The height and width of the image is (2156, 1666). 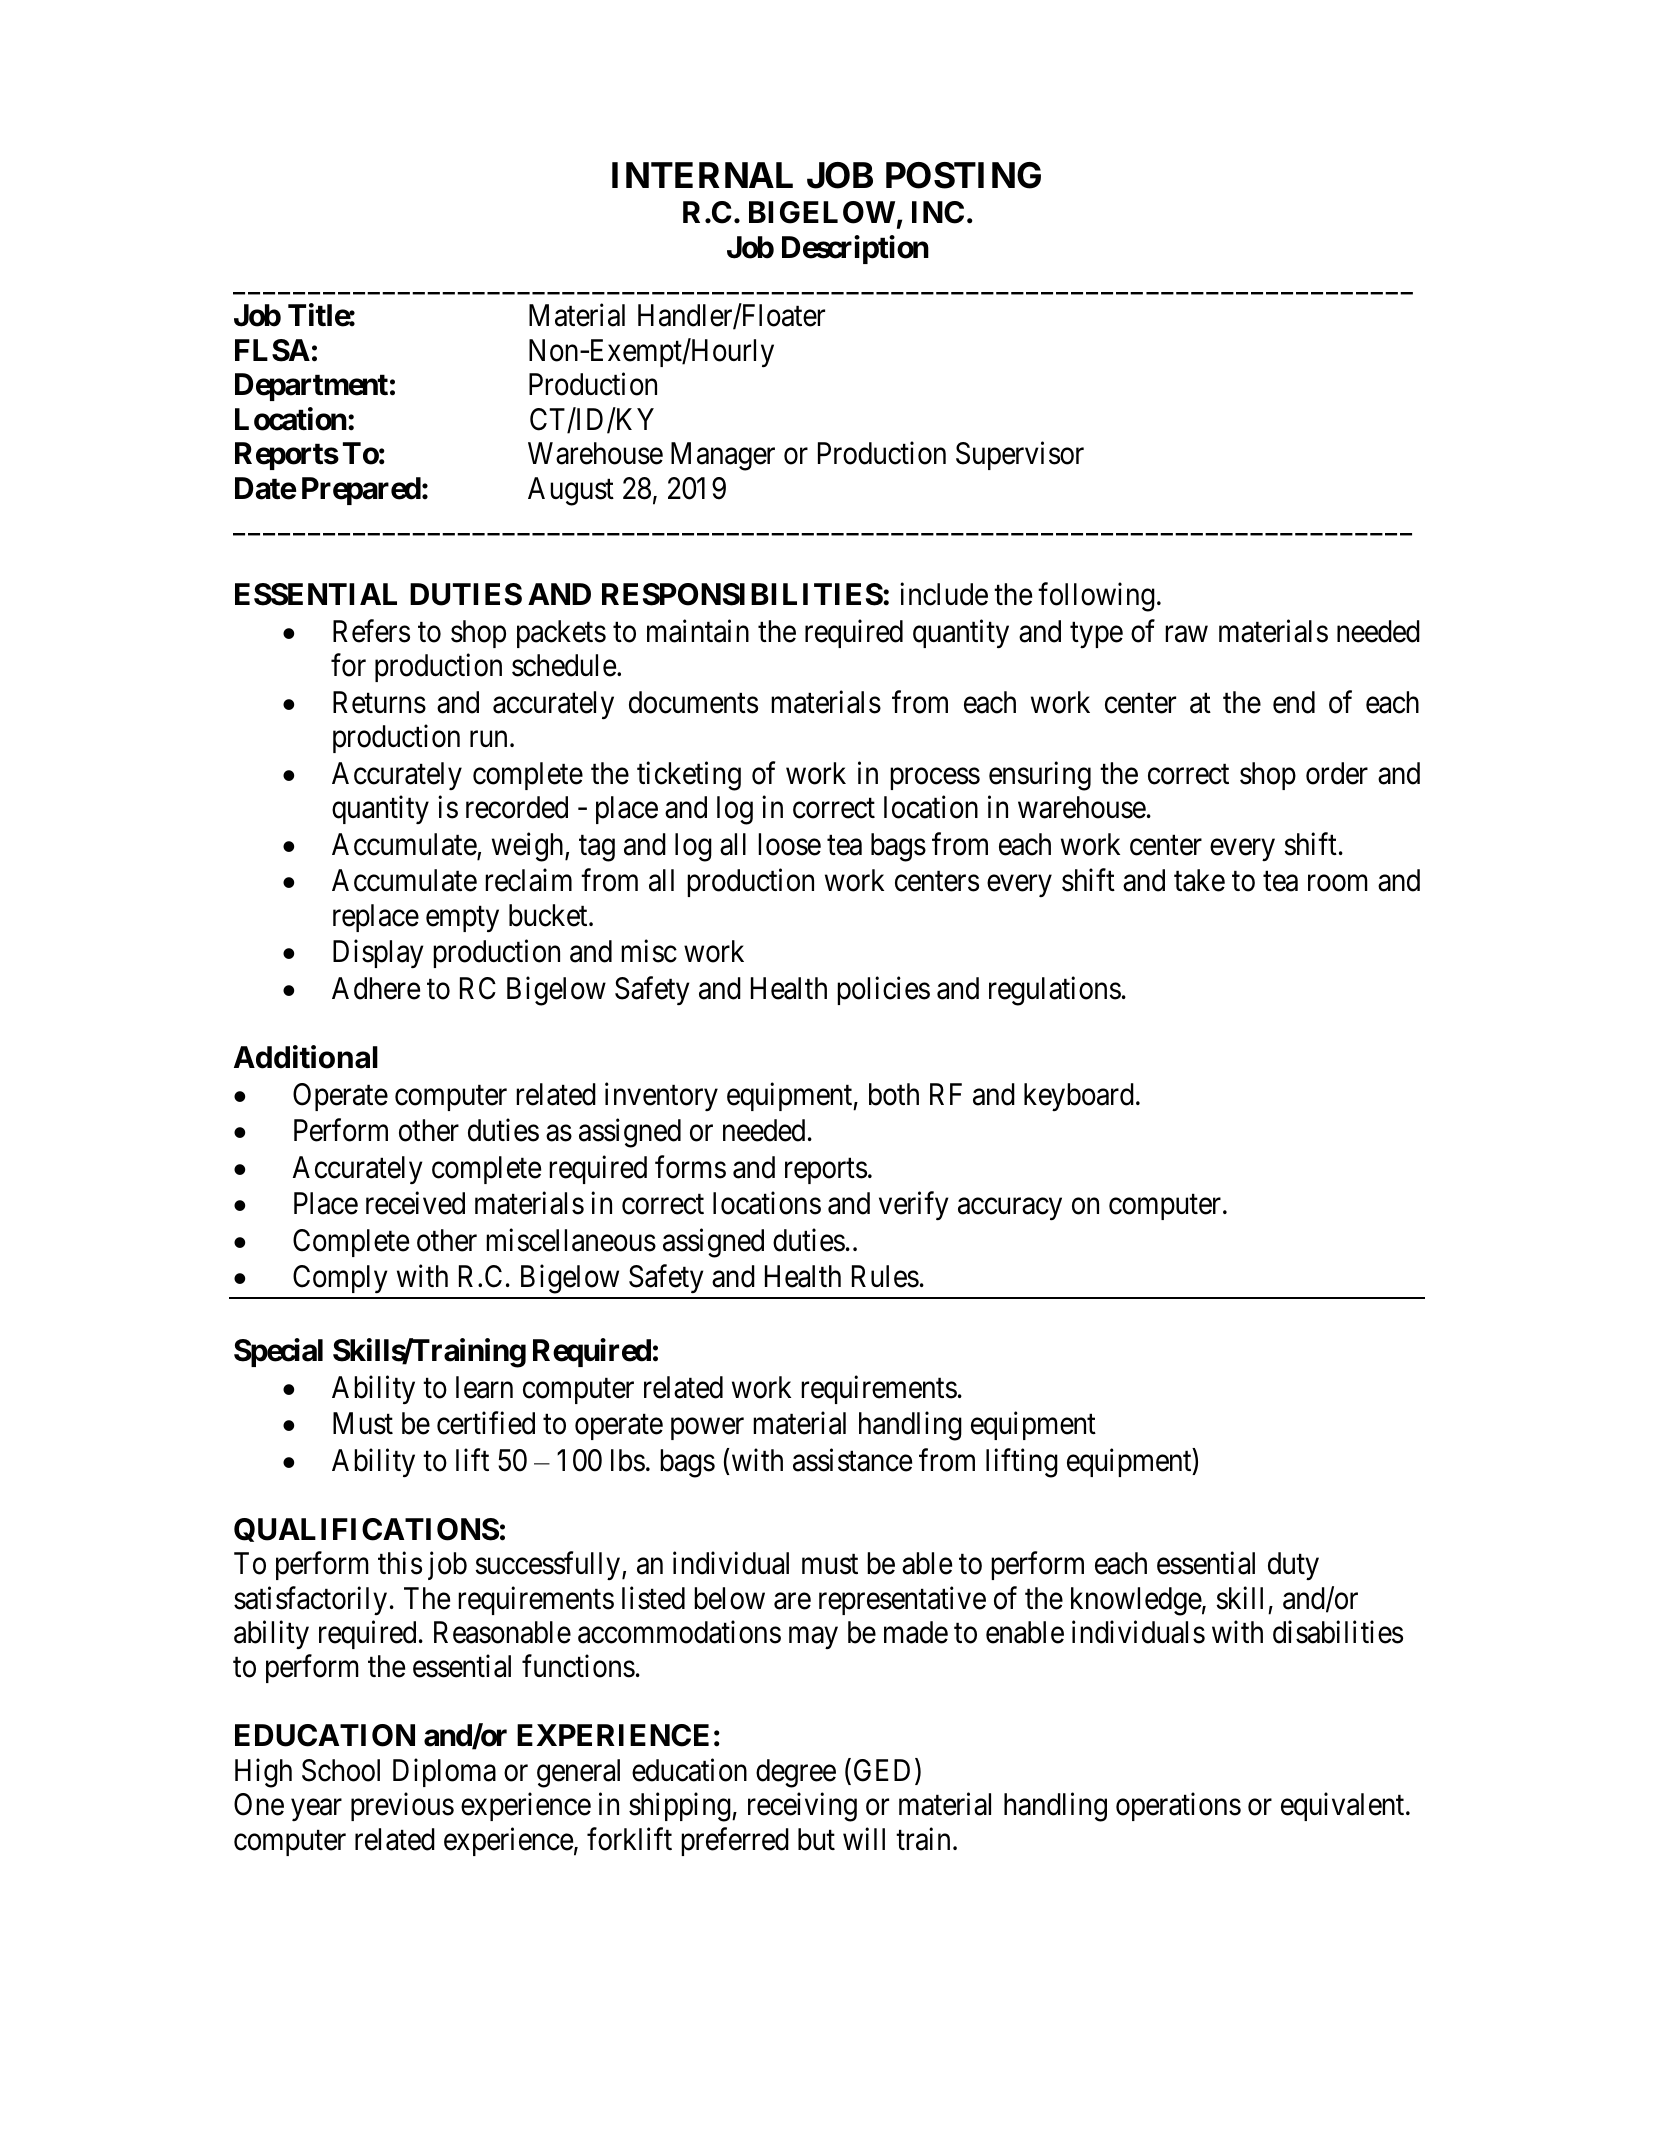 I want to click on previous, so click(x=402, y=1807).
